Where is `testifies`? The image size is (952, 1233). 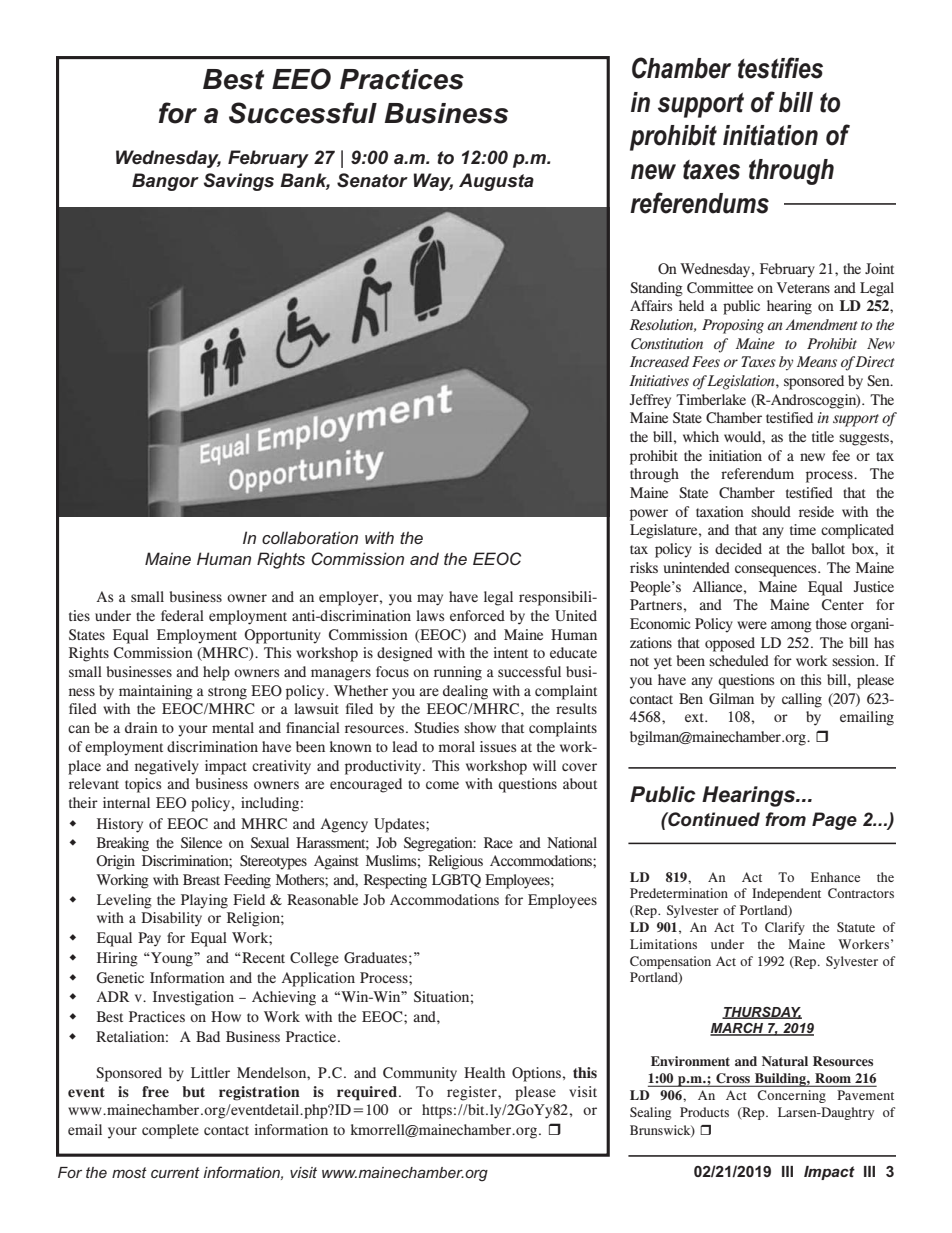
testifies is located at coordinates (780, 68).
